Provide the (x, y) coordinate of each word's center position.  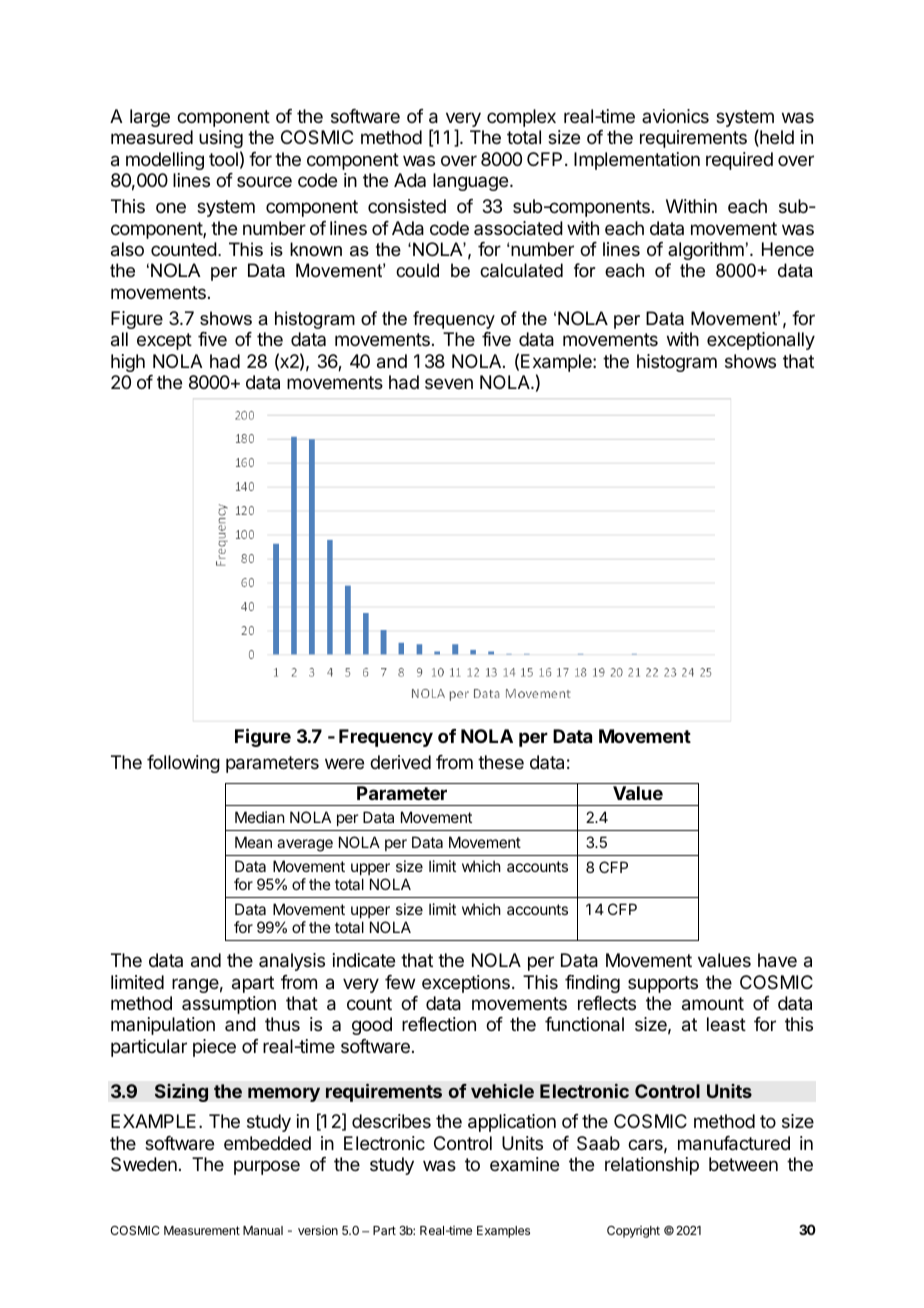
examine (524, 1164)
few (400, 982)
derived (400, 762)
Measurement (202, 1230)
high (128, 363)
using (221, 139)
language (470, 182)
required (739, 161)
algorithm (706, 251)
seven (449, 383)
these (501, 762)
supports (663, 984)
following (183, 764)
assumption (229, 1005)
